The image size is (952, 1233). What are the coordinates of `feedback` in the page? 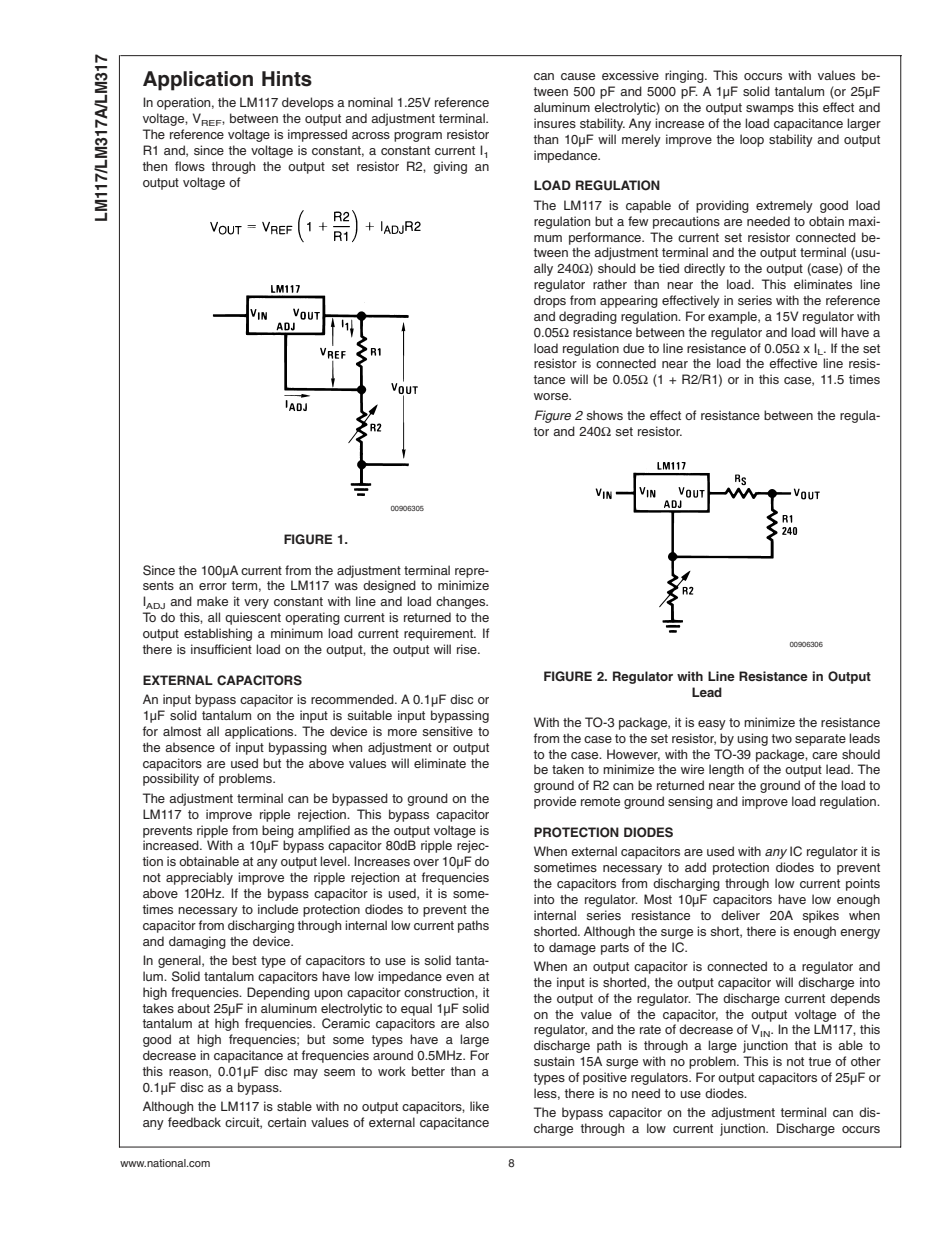 It's located at (194, 1122).
